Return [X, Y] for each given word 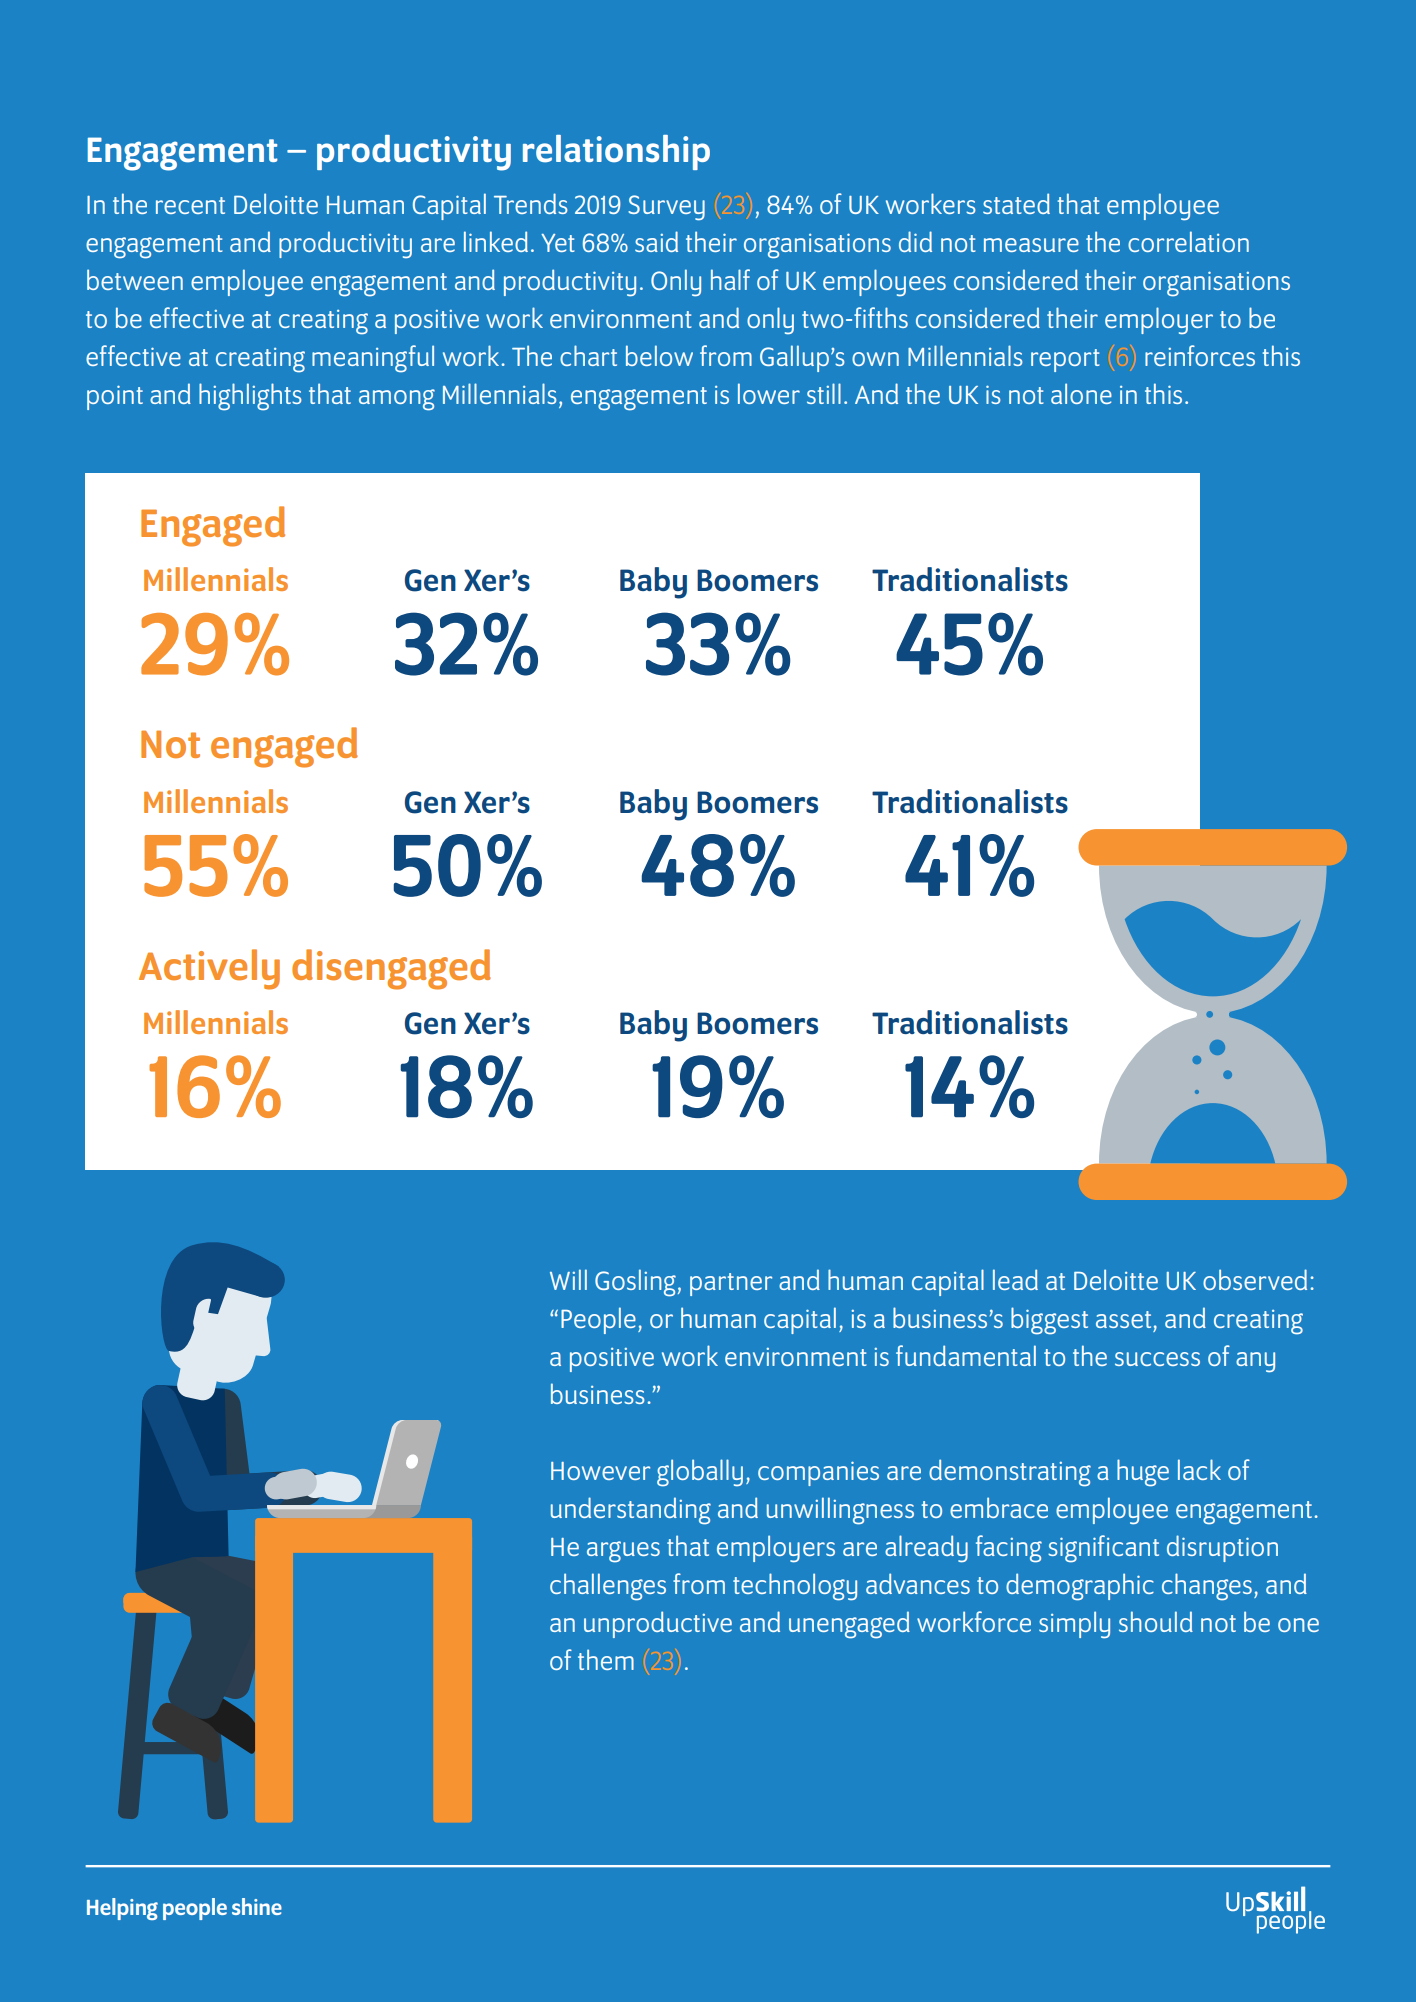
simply [1074, 1625]
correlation [1188, 241]
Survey [666, 208]
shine [257, 1906]
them [606, 1659]
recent [190, 205]
